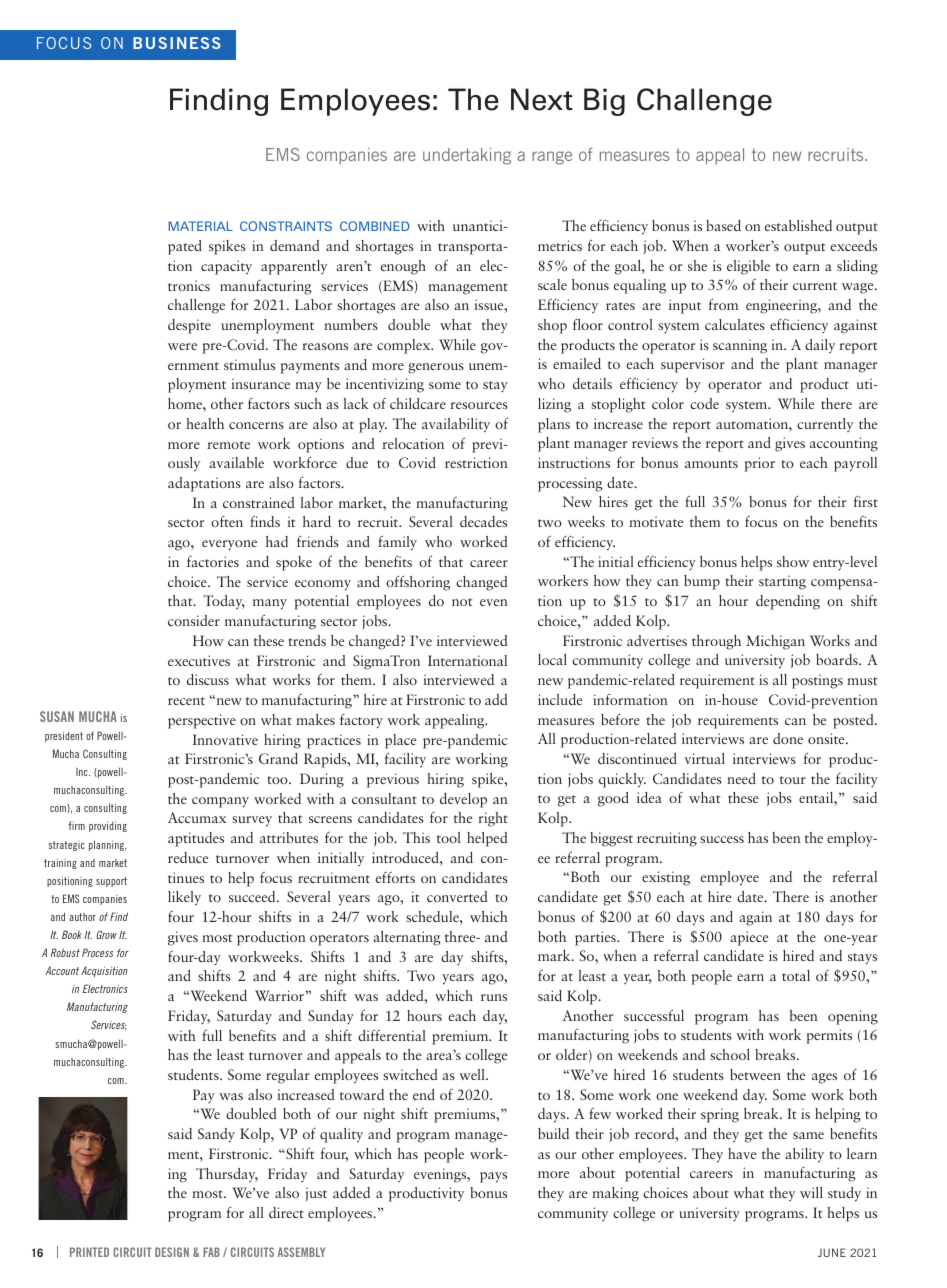  Describe the element at coordinates (493, 1177) in the screenshot. I see `pays` at that location.
